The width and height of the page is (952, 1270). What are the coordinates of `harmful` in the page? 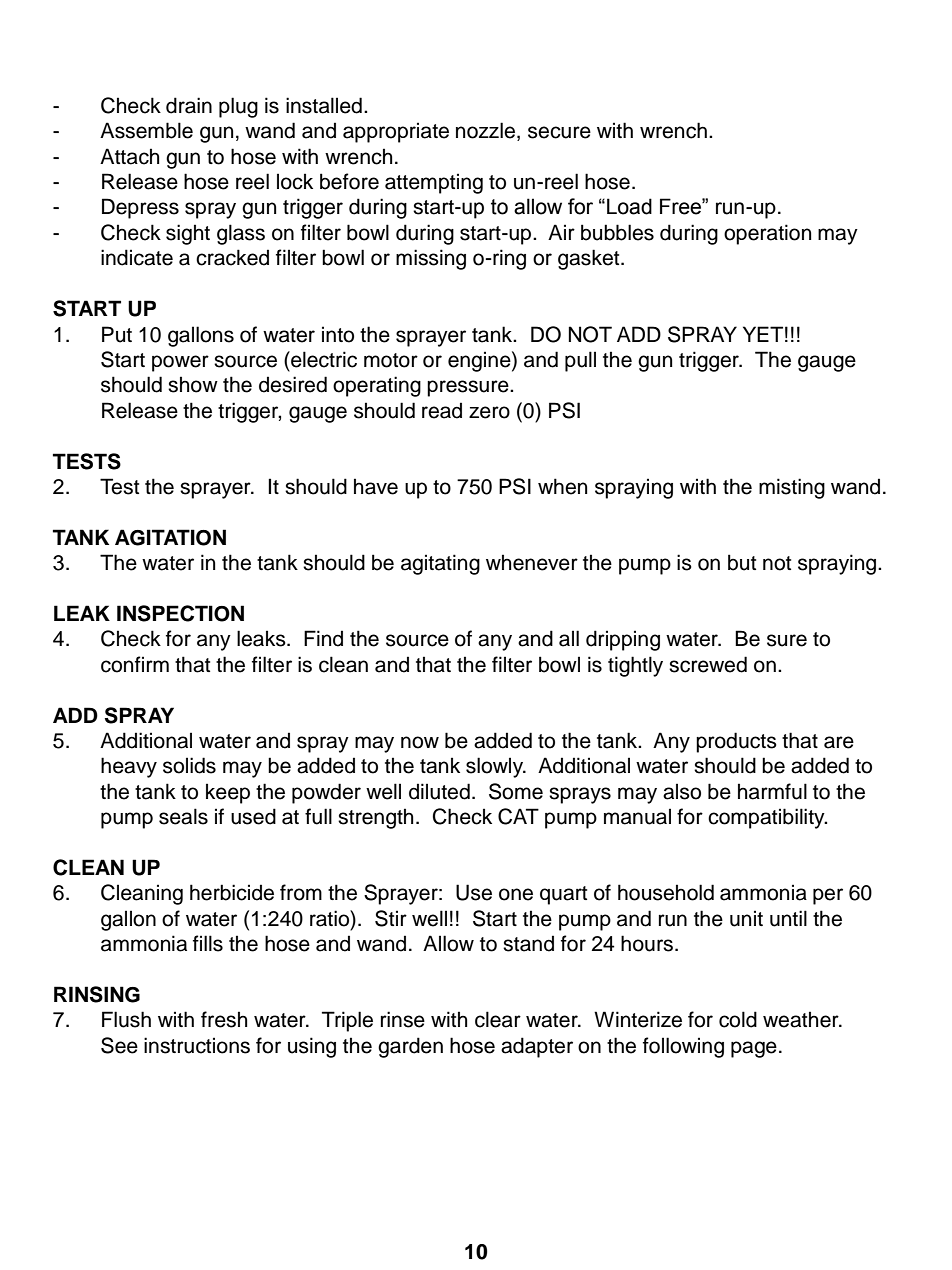 It's located at (772, 791).
